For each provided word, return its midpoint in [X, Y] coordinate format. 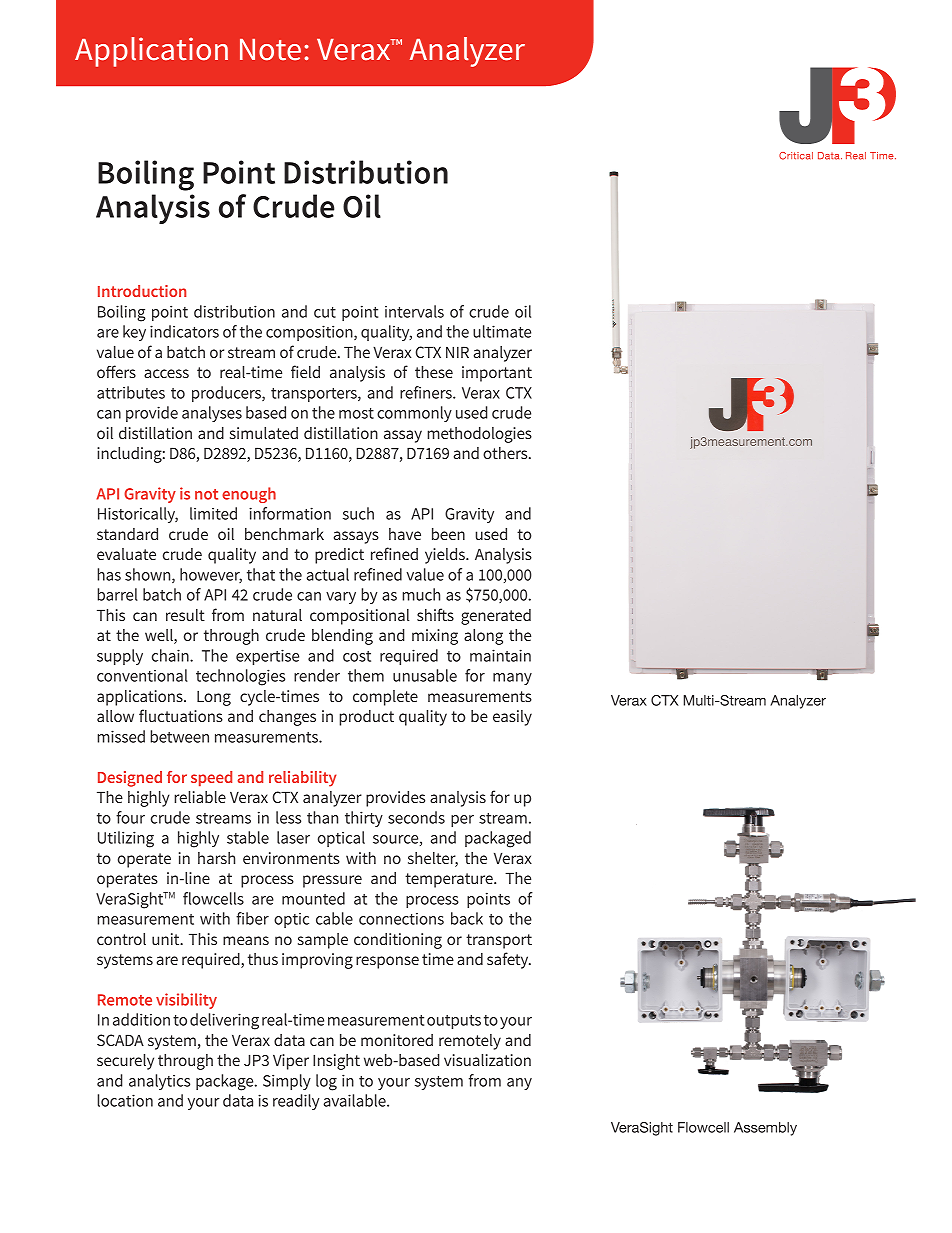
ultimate [502, 331]
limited [213, 513]
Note [270, 50]
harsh [216, 858]
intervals [414, 311]
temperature [450, 880]
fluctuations [181, 715]
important [497, 374]
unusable [425, 675]
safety [509, 960]
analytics [159, 1082]
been [448, 534]
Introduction [142, 291]
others [506, 453]
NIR [457, 352]
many [512, 679]
